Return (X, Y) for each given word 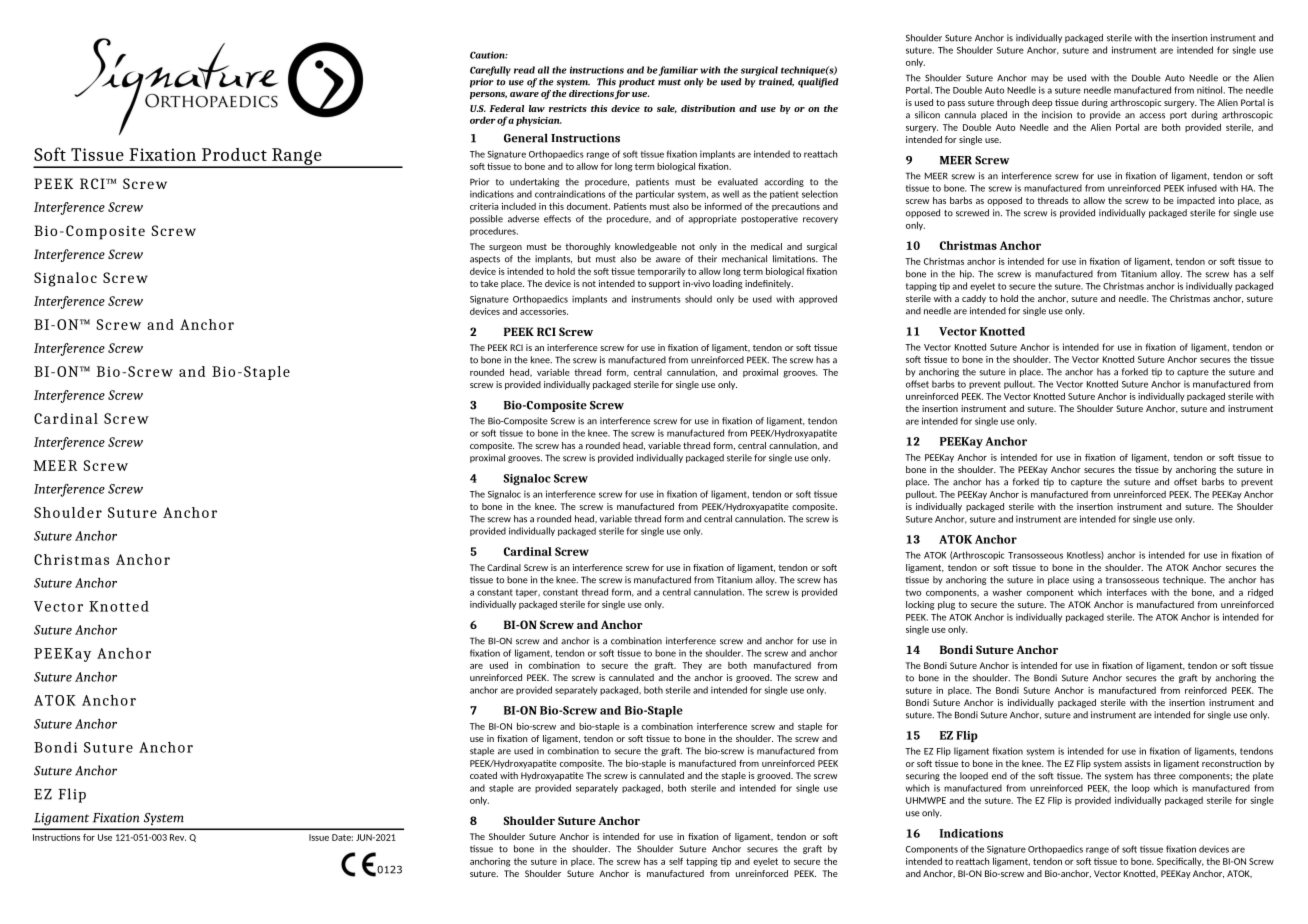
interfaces (1127, 592)
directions (591, 93)
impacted (1196, 201)
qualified (818, 83)
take (489, 283)
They (692, 665)
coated (483, 775)
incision (1057, 115)
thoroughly (588, 247)
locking (920, 605)
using (1083, 580)
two (913, 592)
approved (818, 299)
